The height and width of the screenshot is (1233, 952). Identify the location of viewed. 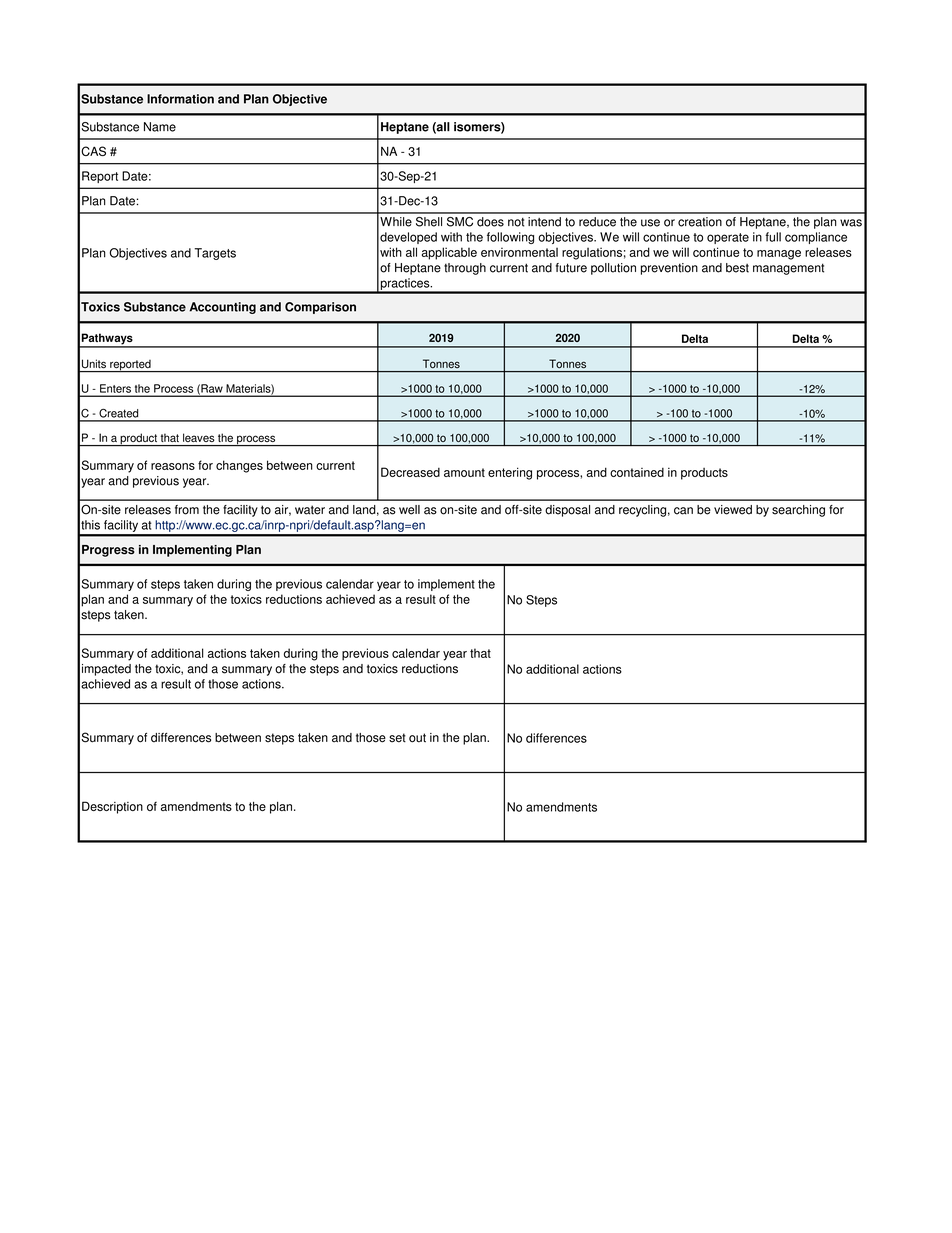
(733, 510).
